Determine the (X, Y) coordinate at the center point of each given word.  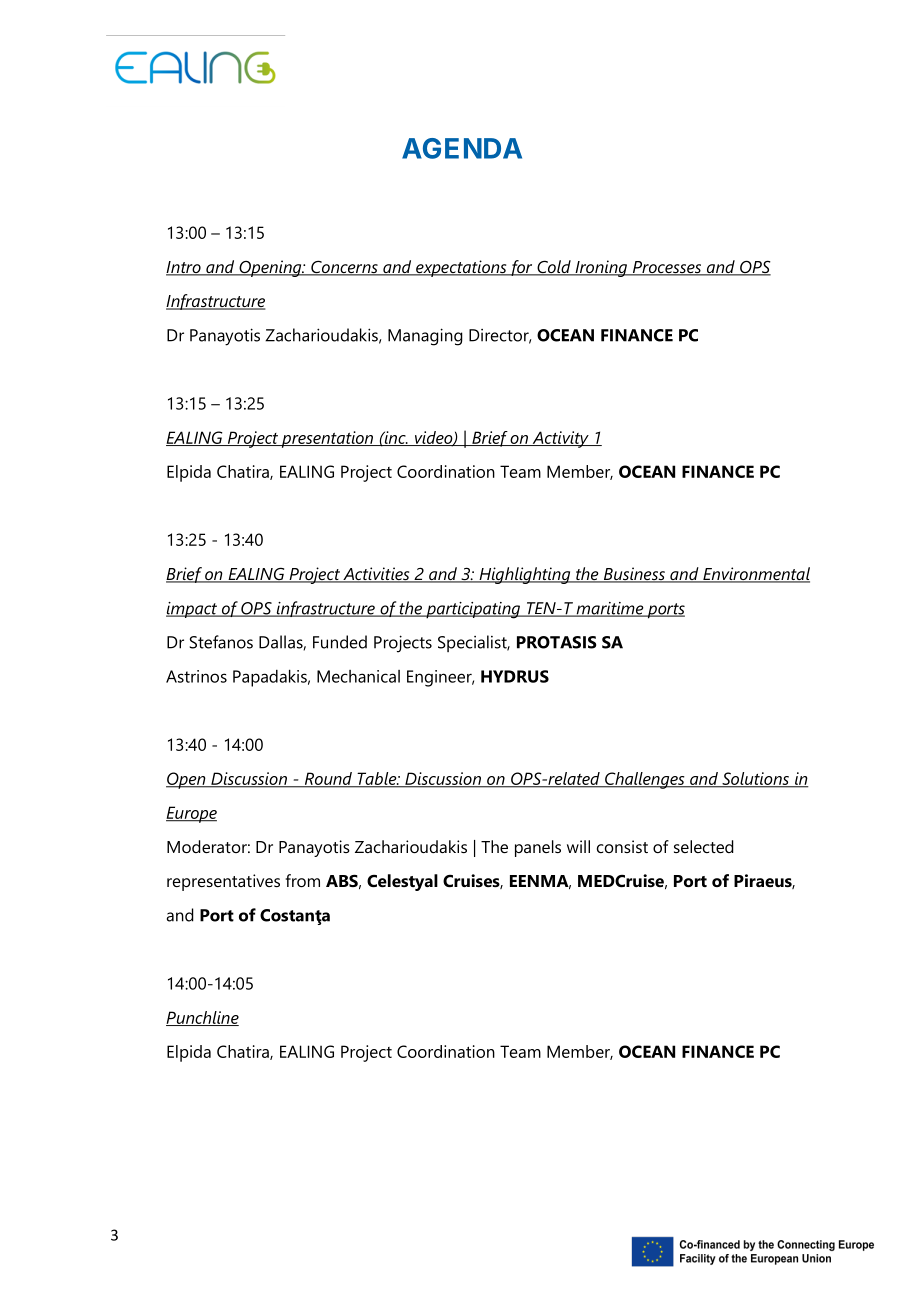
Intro (184, 268)
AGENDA (462, 148)
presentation (328, 439)
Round (328, 779)
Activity (560, 439)
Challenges (645, 780)
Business (634, 575)
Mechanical (358, 676)
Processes (667, 268)
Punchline (202, 1018)
